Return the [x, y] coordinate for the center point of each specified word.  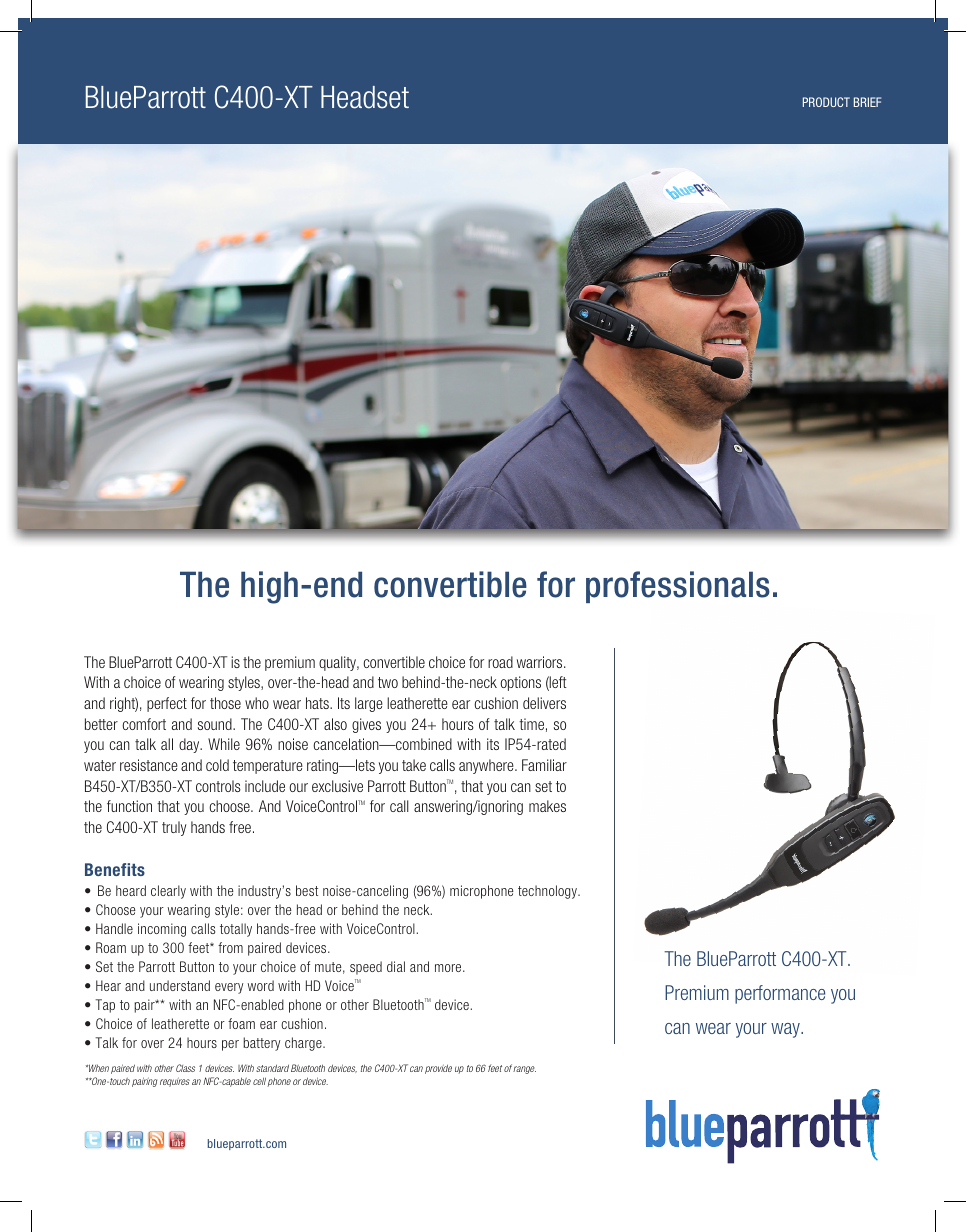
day [190, 745]
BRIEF [867, 102]
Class [185, 1068]
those [225, 703]
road [500, 662]
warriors [541, 662]
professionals [678, 587]
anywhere [487, 766]
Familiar [544, 765]
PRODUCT [826, 102]
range [524, 1070]
